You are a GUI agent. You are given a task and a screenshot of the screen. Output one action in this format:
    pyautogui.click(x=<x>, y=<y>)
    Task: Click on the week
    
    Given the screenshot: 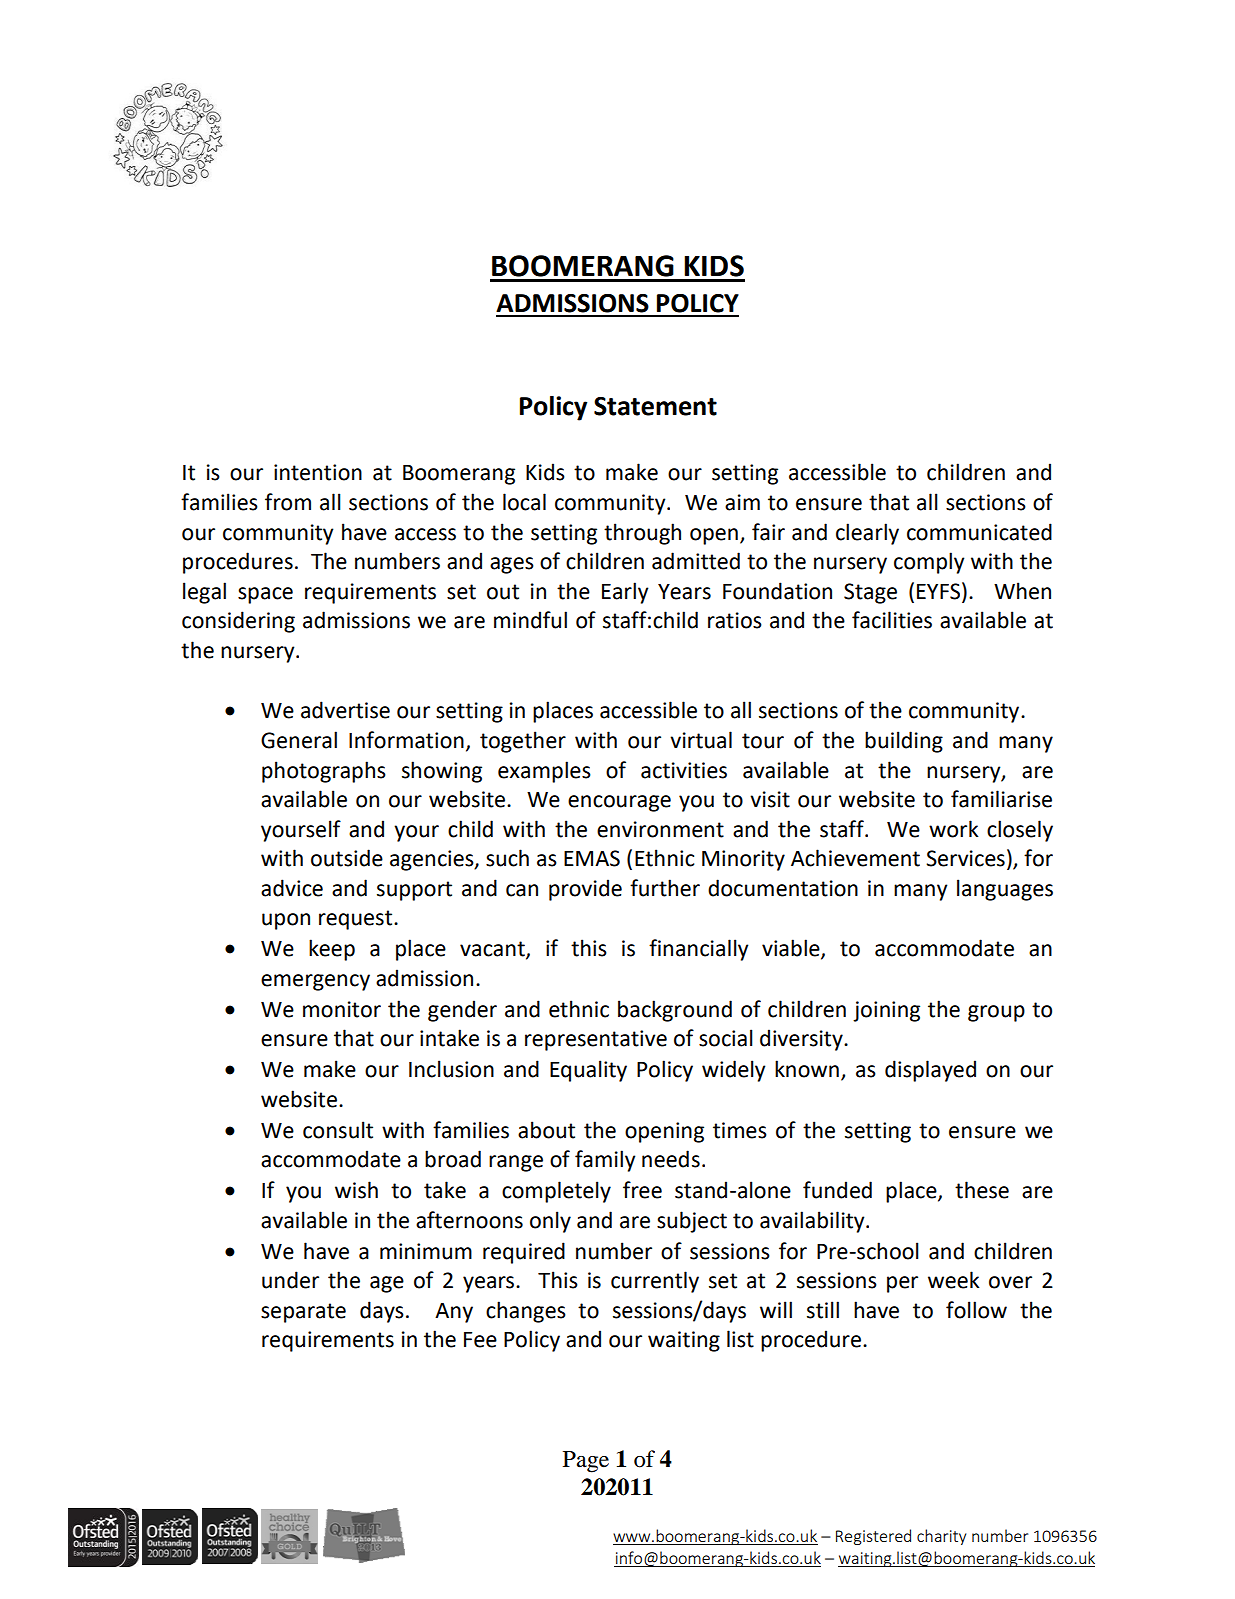 What is the action you would take?
    pyautogui.click(x=954, y=1280)
